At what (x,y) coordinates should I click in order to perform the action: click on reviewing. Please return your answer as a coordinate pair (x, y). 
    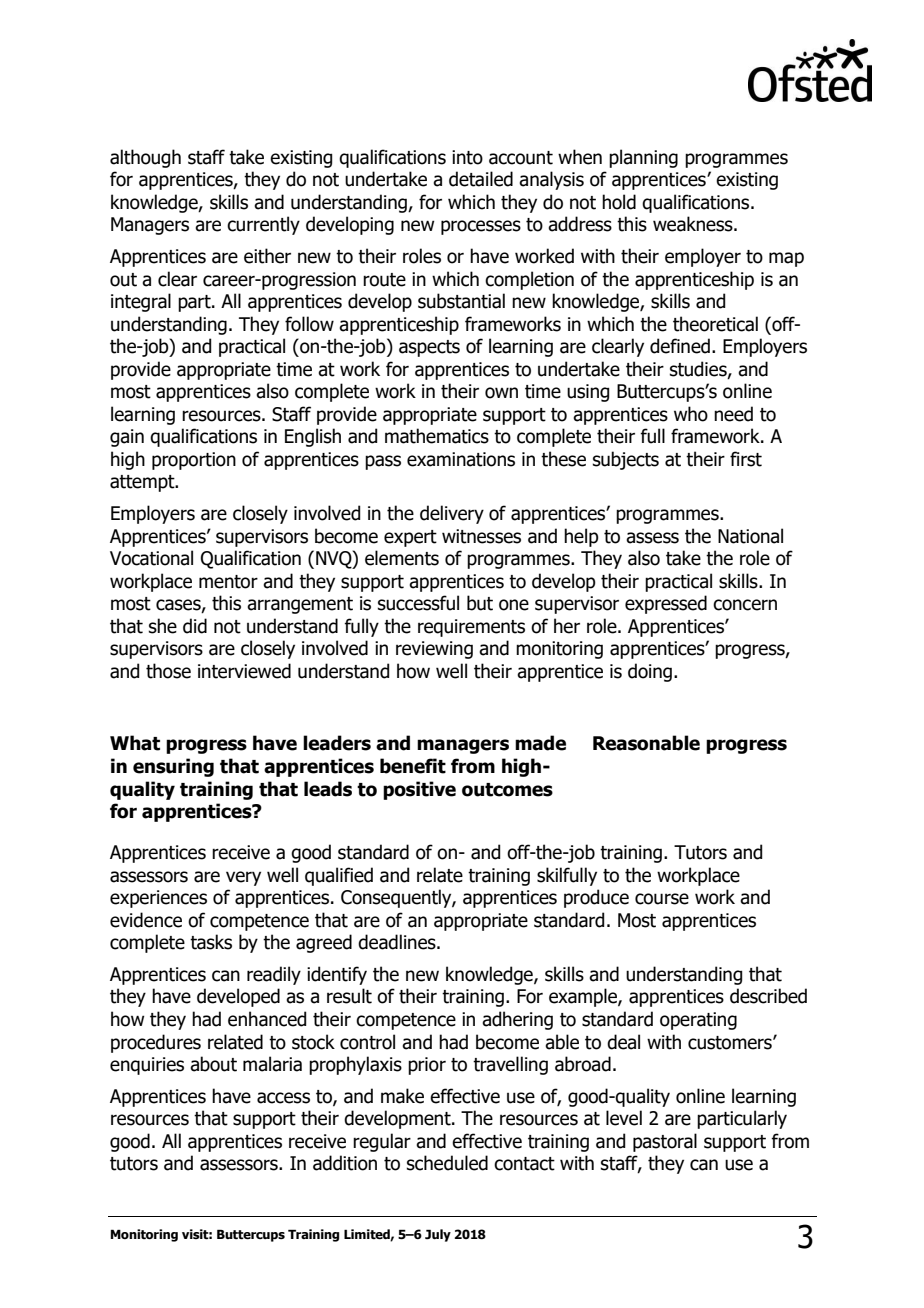
    Looking at the image, I should click on (434, 650).
